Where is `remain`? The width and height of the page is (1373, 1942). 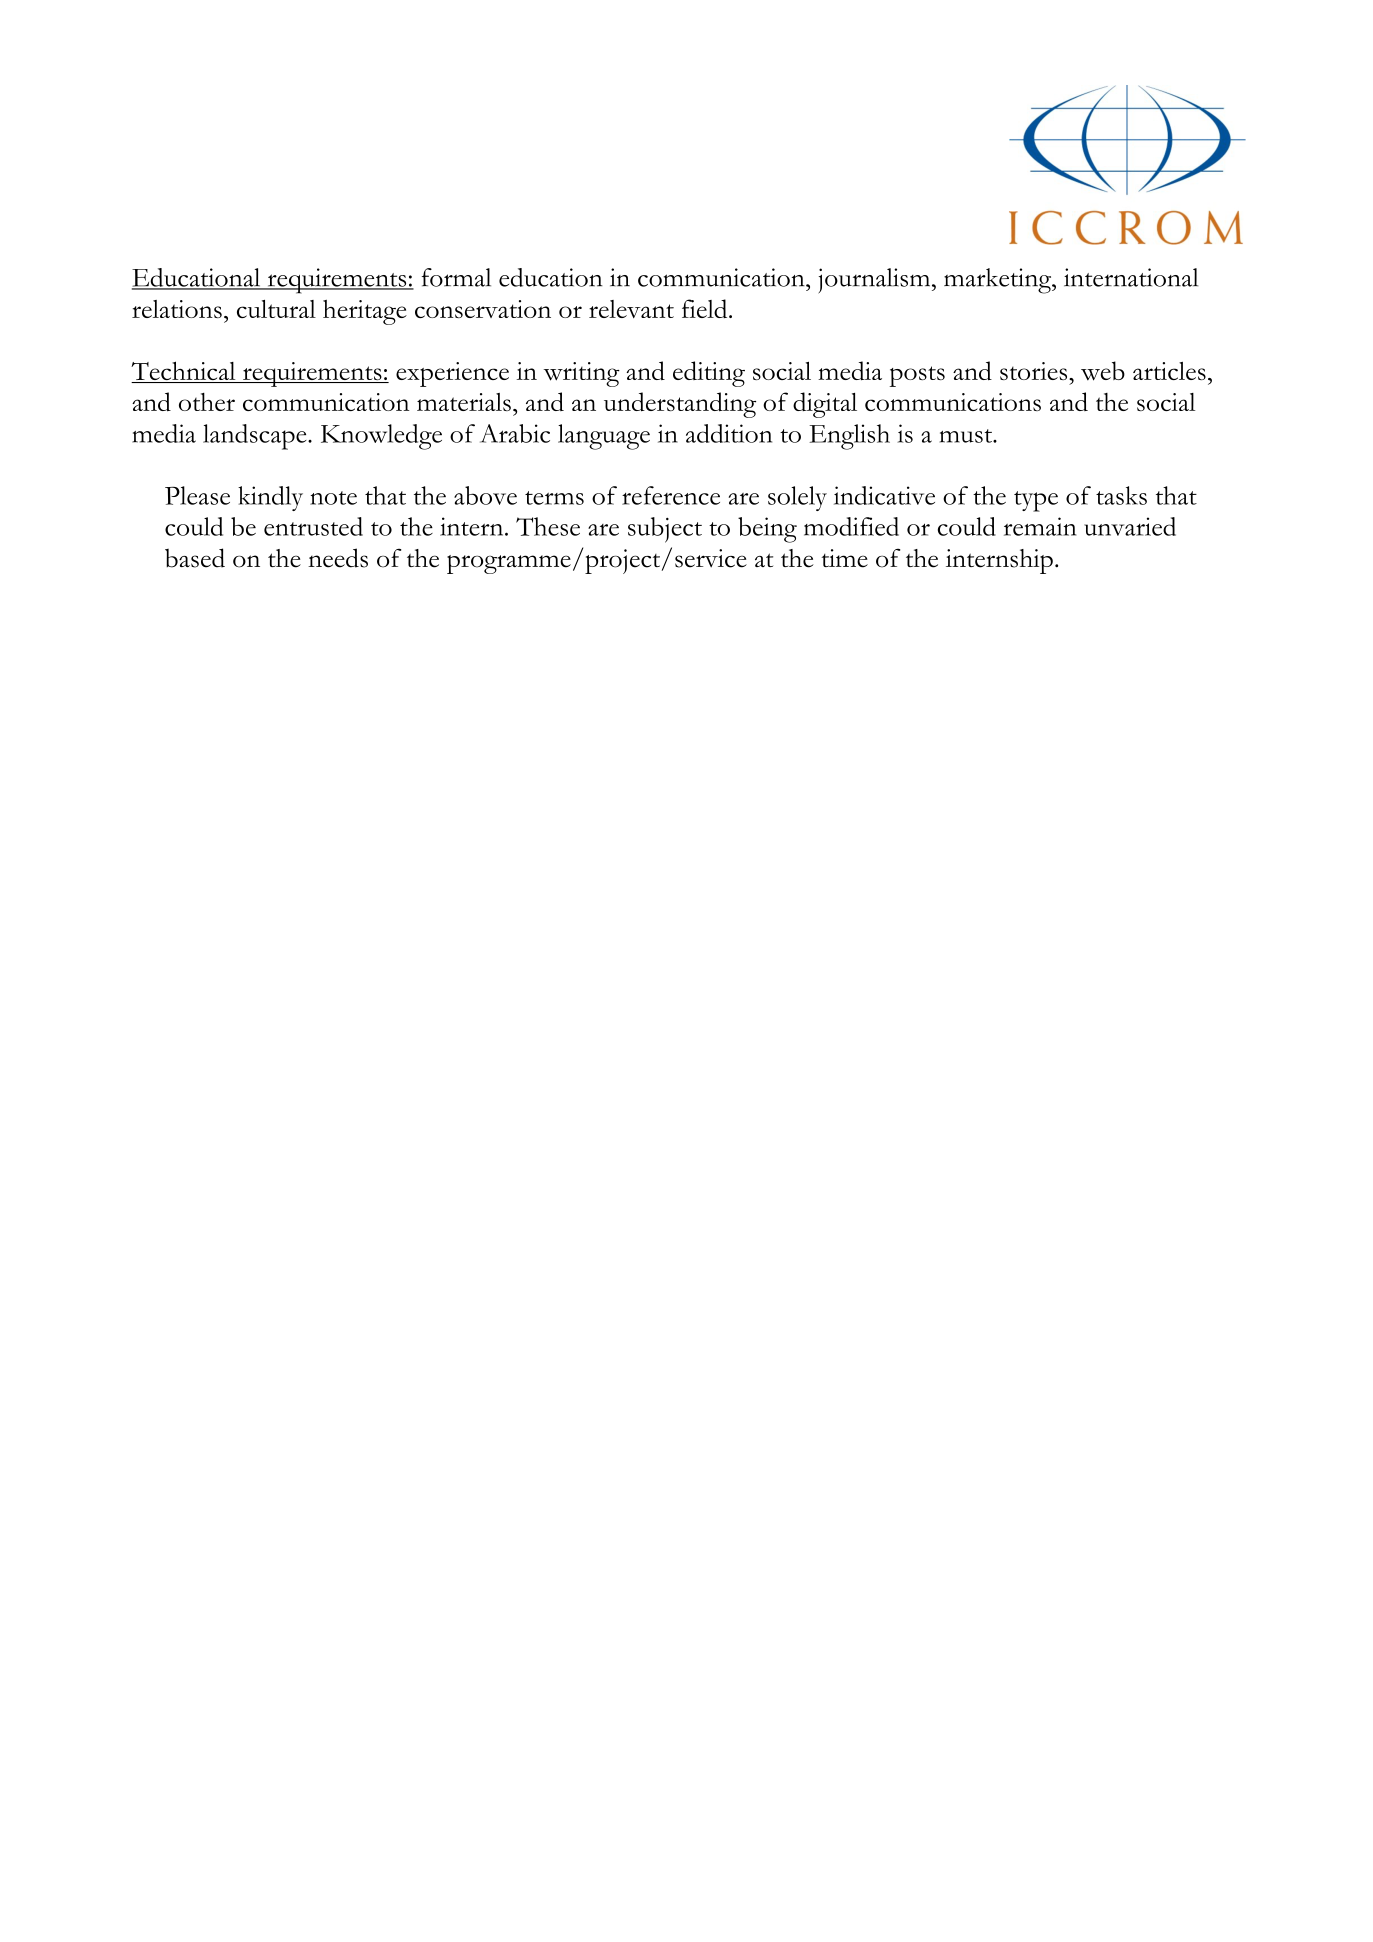
remain is located at coordinates (1040, 526).
